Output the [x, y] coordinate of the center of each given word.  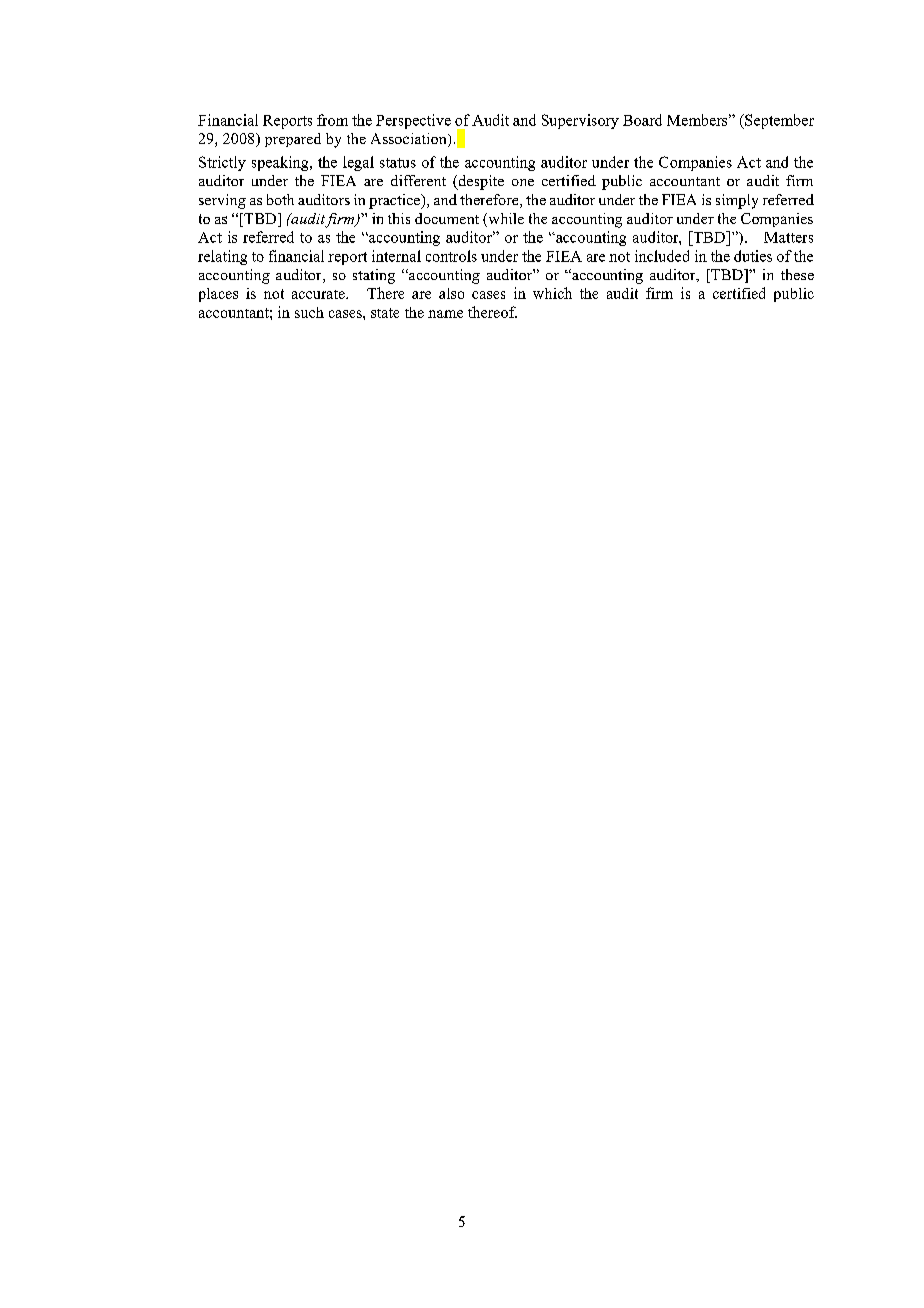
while [505, 220]
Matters [788, 237]
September [778, 121]
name [445, 314]
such [309, 312]
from [332, 120]
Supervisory [580, 121]
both [280, 199]
